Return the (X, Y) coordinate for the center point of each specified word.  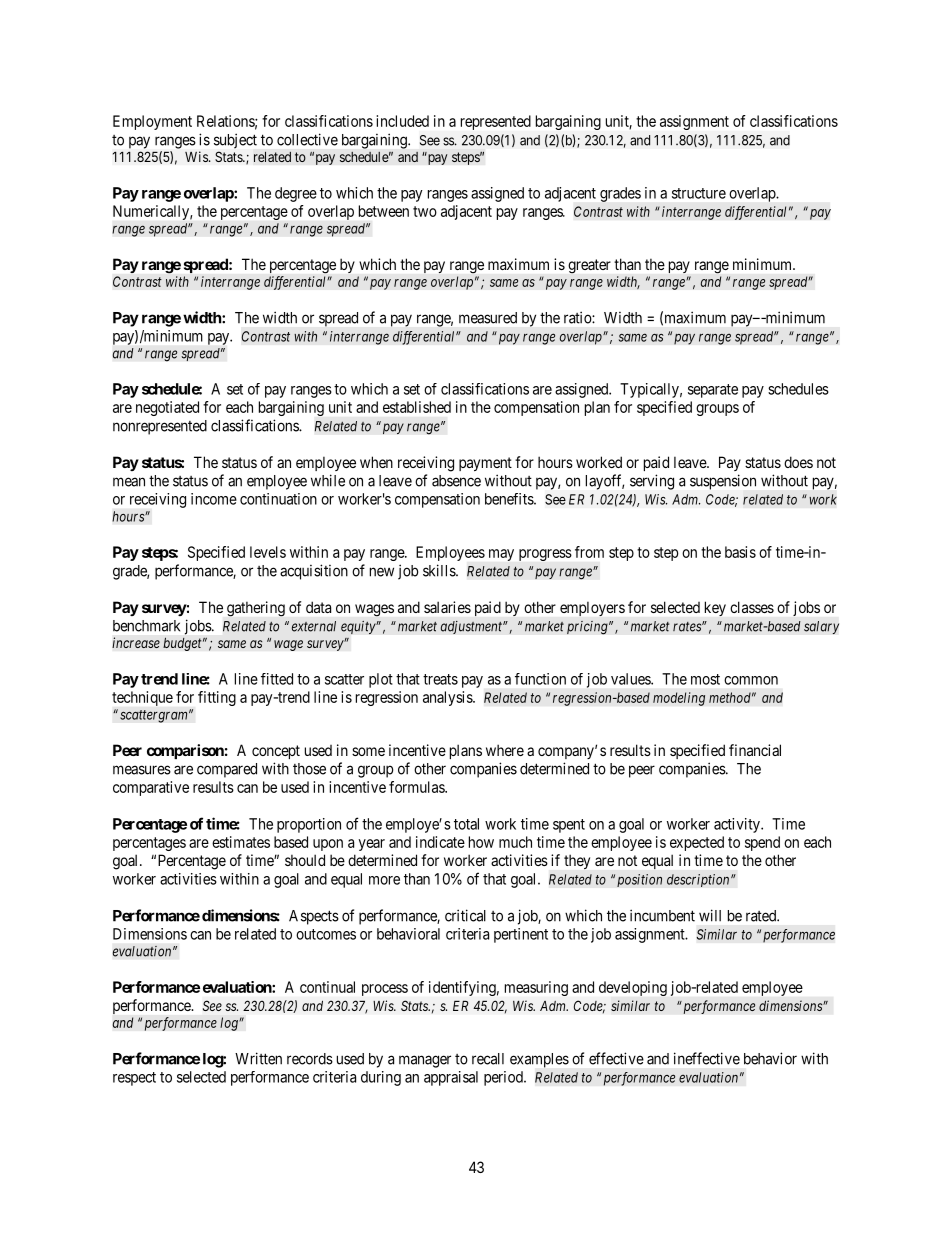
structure (699, 193)
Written (258, 1058)
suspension (723, 482)
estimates (241, 842)
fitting (217, 698)
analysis (448, 698)
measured (488, 318)
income (214, 499)
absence (456, 481)
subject (235, 141)
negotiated (167, 408)
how (481, 842)
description (699, 880)
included (402, 121)
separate (713, 391)
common (751, 680)
